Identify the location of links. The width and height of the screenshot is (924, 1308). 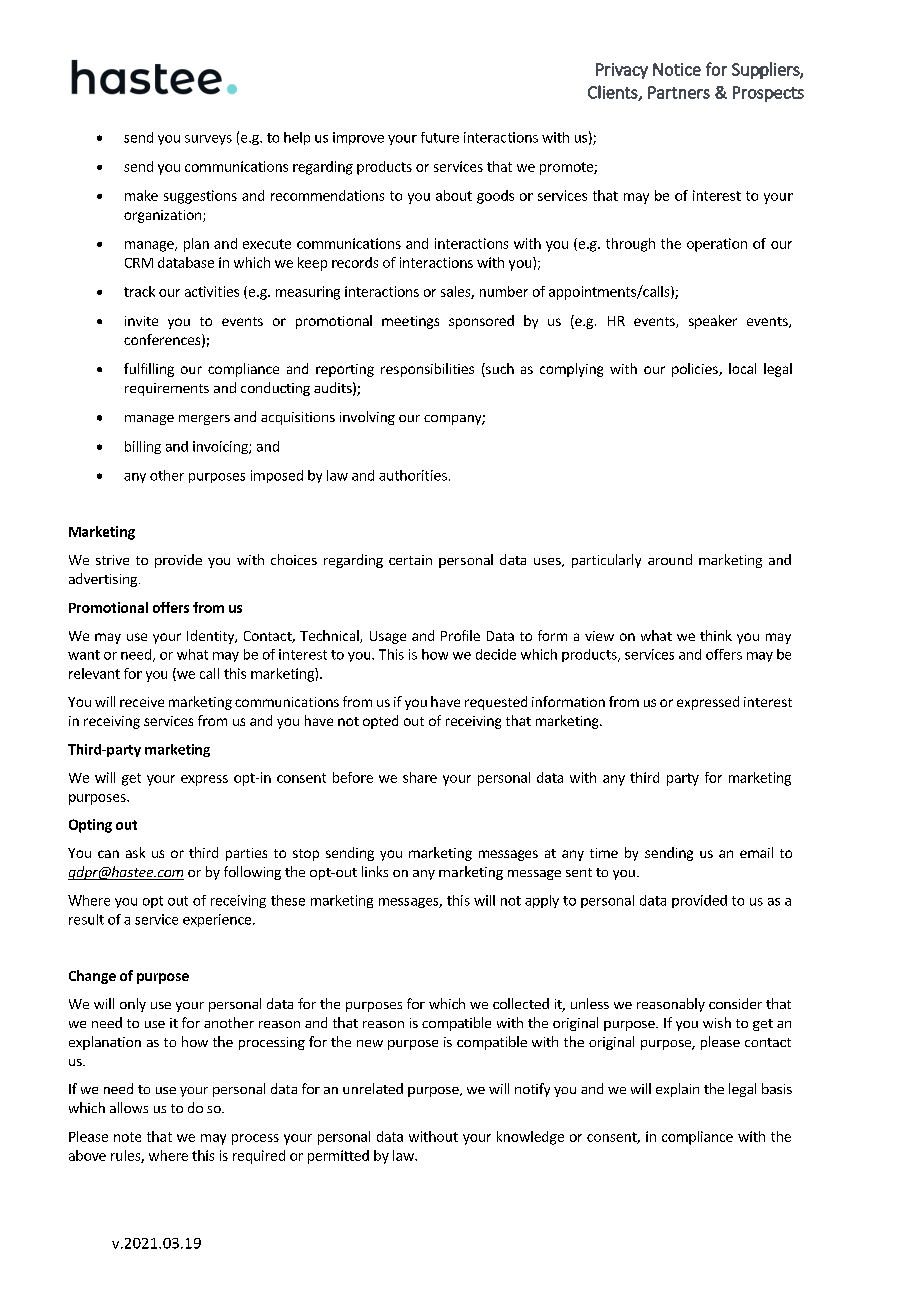
(375, 871).
